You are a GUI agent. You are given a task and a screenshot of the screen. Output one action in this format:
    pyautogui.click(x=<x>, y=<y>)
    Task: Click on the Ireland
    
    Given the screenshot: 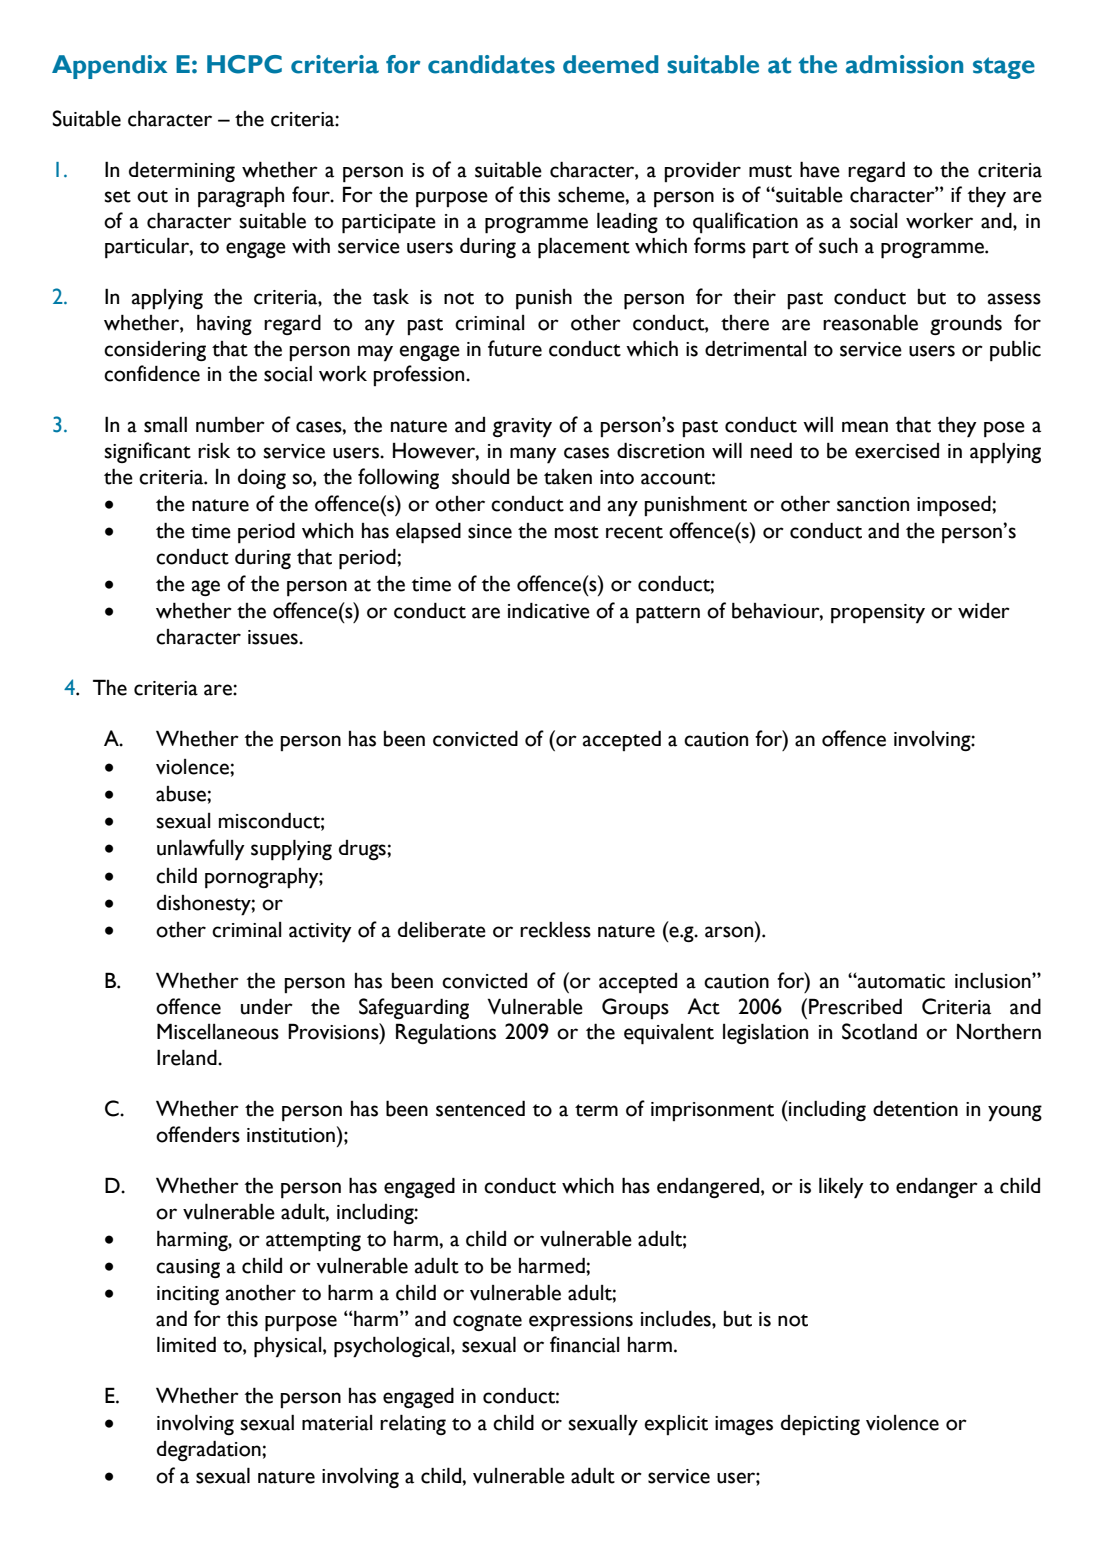 What is the action you would take?
    pyautogui.click(x=188, y=1057)
